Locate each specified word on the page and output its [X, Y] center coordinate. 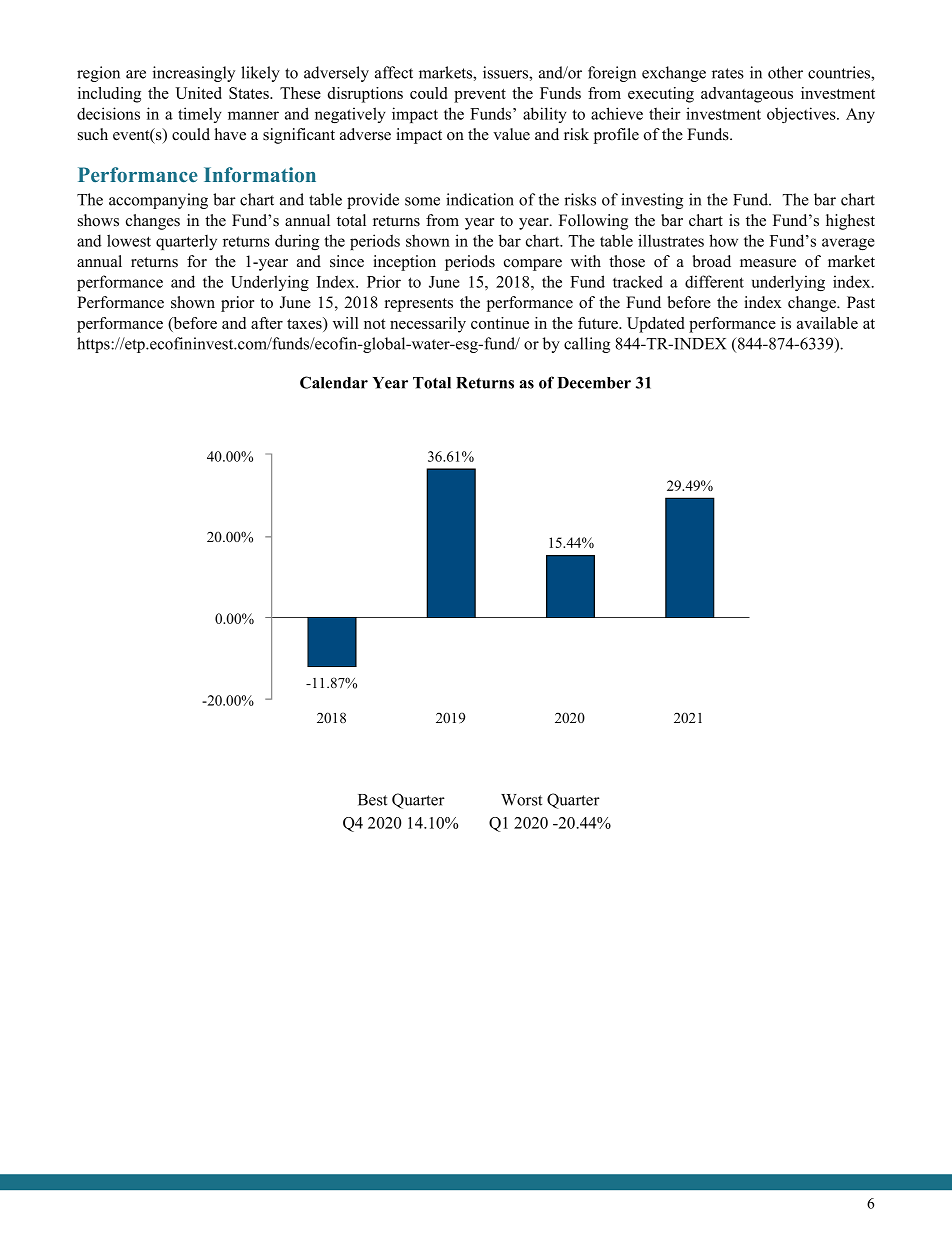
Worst [521, 800]
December [594, 383]
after [267, 323]
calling [587, 345]
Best [372, 800]
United [198, 93]
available [827, 323]
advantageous [747, 95]
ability [544, 115]
